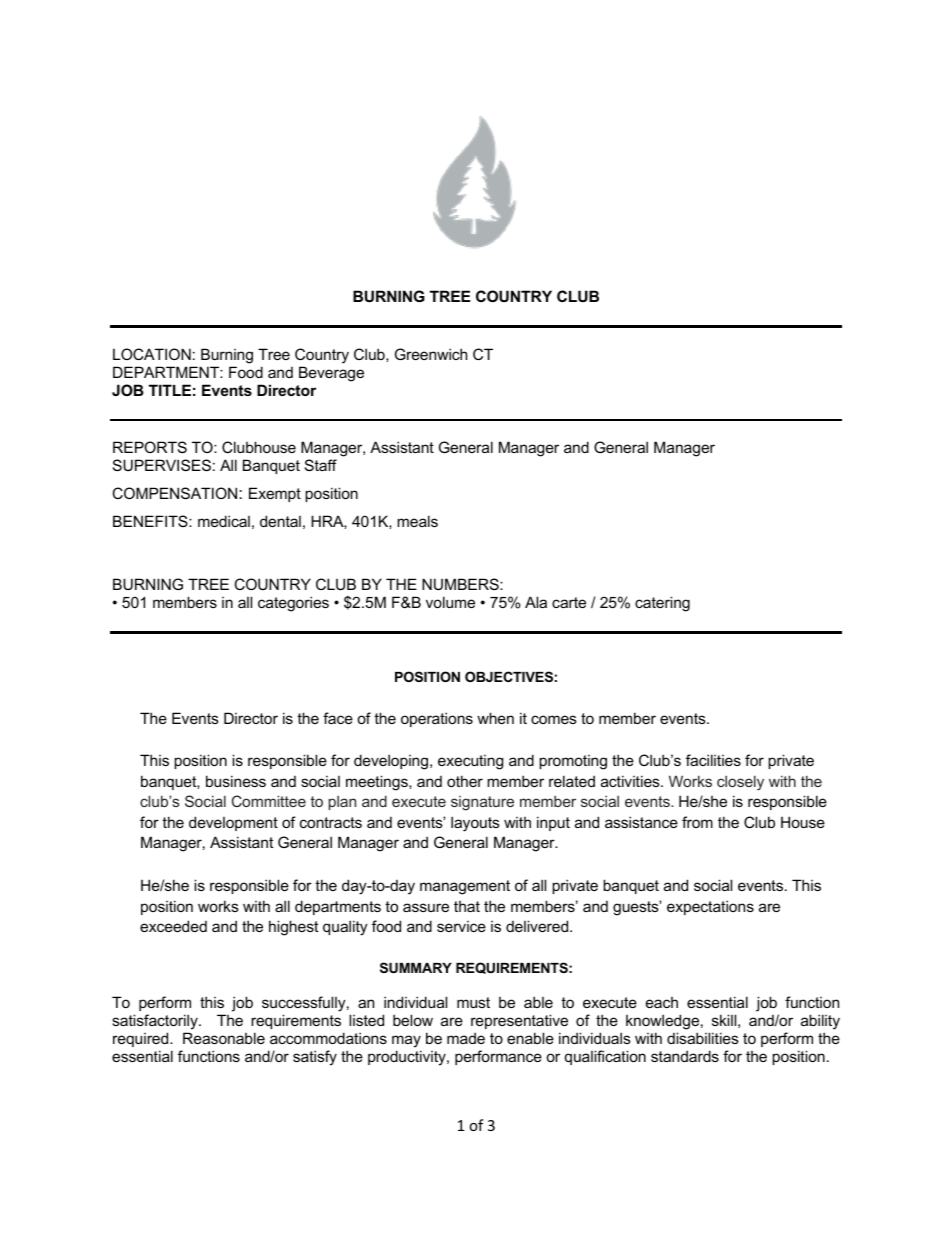  Describe the element at coordinates (331, 374) in the screenshot. I see `Beverage` at that location.
